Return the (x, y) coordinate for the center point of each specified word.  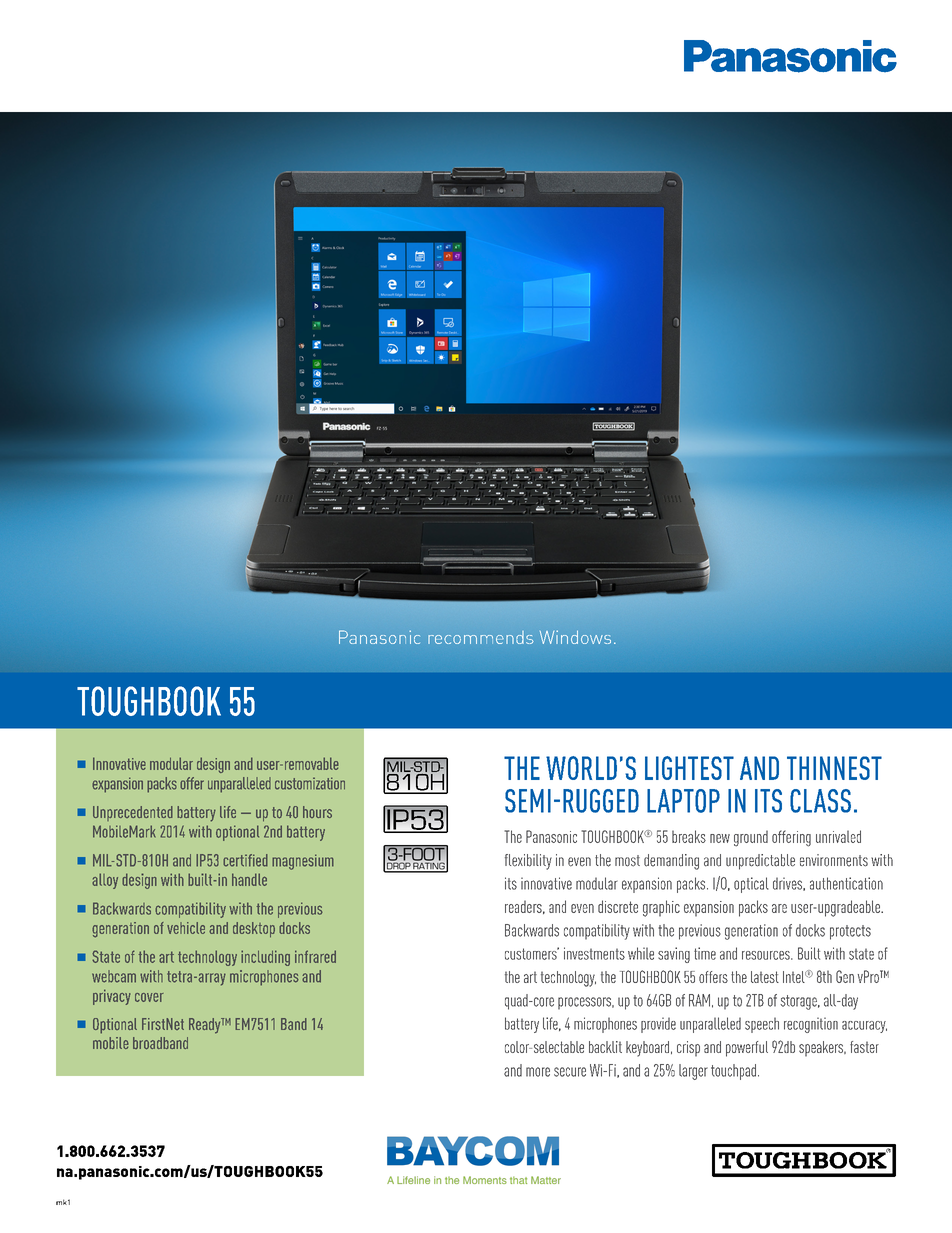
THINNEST (834, 768)
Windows (575, 637)
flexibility (528, 862)
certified (245, 860)
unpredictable (760, 862)
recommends (481, 637)
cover (149, 997)
